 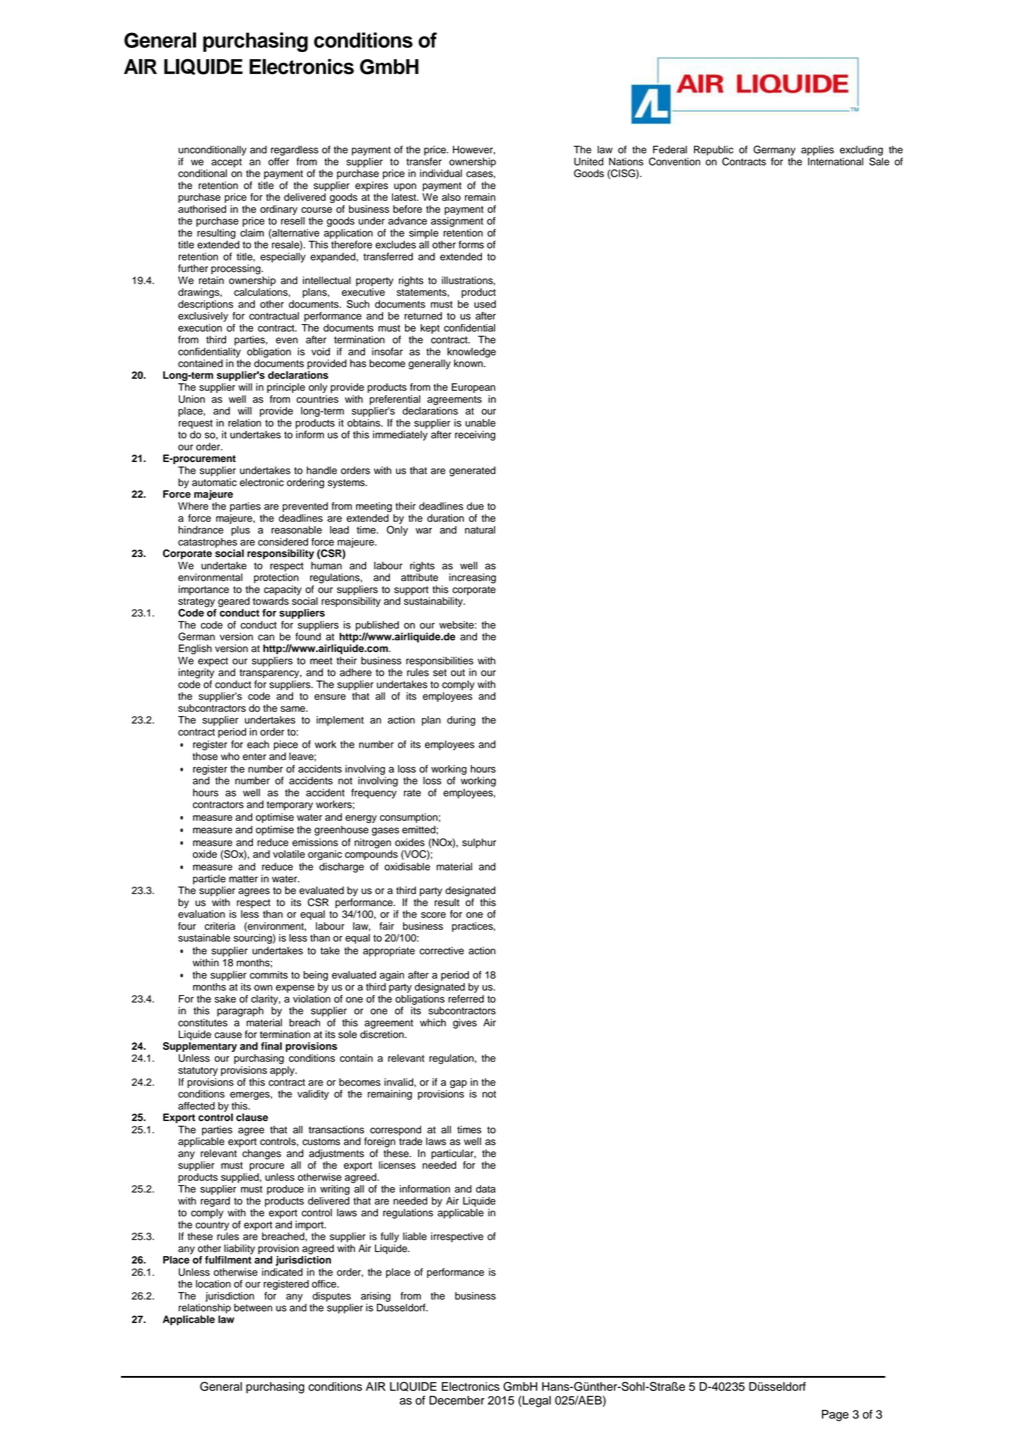 I want to click on sulphur, so click(x=479, y=843).
